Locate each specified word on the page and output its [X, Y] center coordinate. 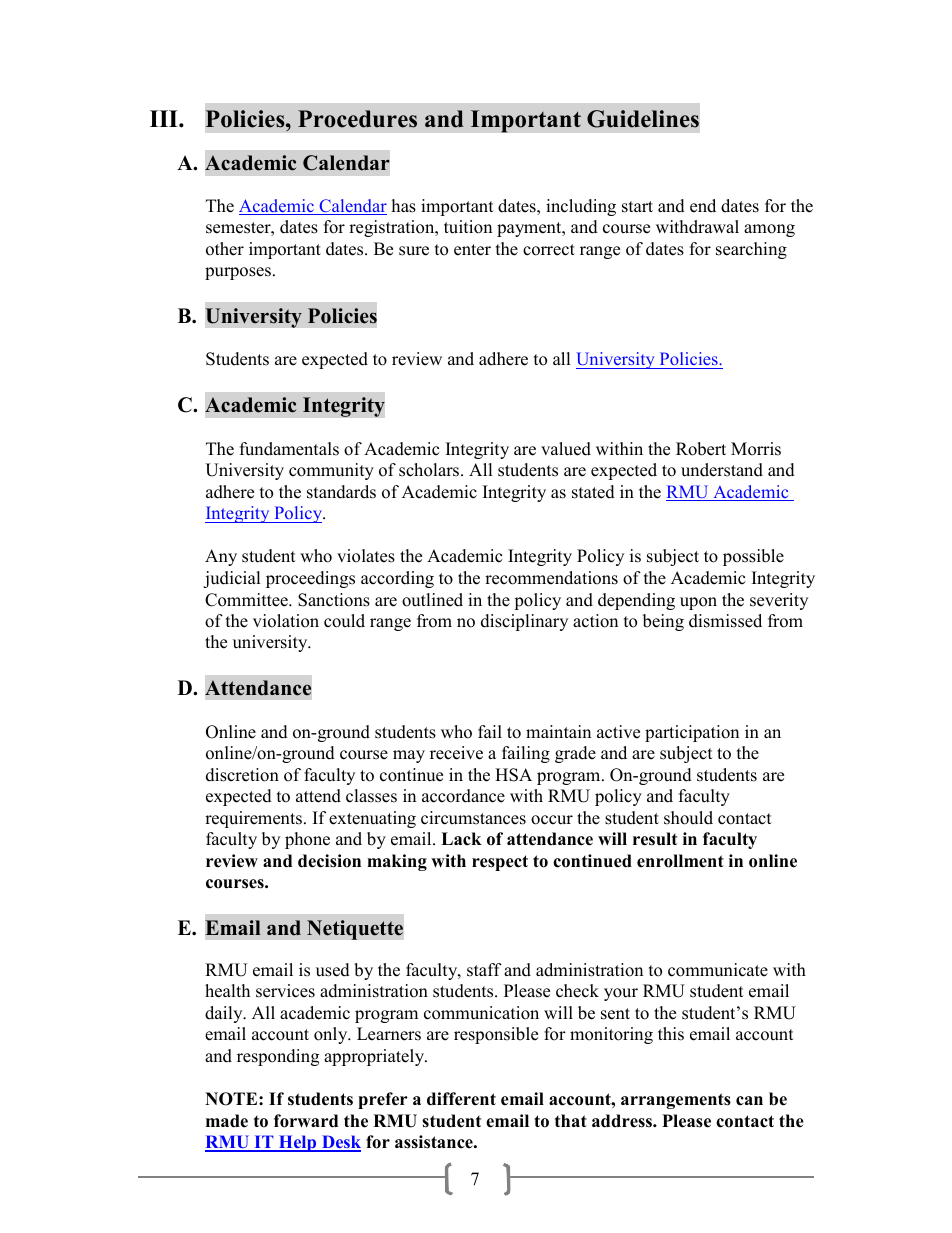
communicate [718, 970]
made [227, 1121]
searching [751, 250]
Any [221, 557]
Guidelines [643, 119]
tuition [468, 227]
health [227, 991]
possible [753, 557]
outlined [432, 600]
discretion [242, 775]
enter [472, 250]
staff [484, 970]
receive [456, 753]
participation [692, 733]
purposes [238, 273]
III [165, 118]
